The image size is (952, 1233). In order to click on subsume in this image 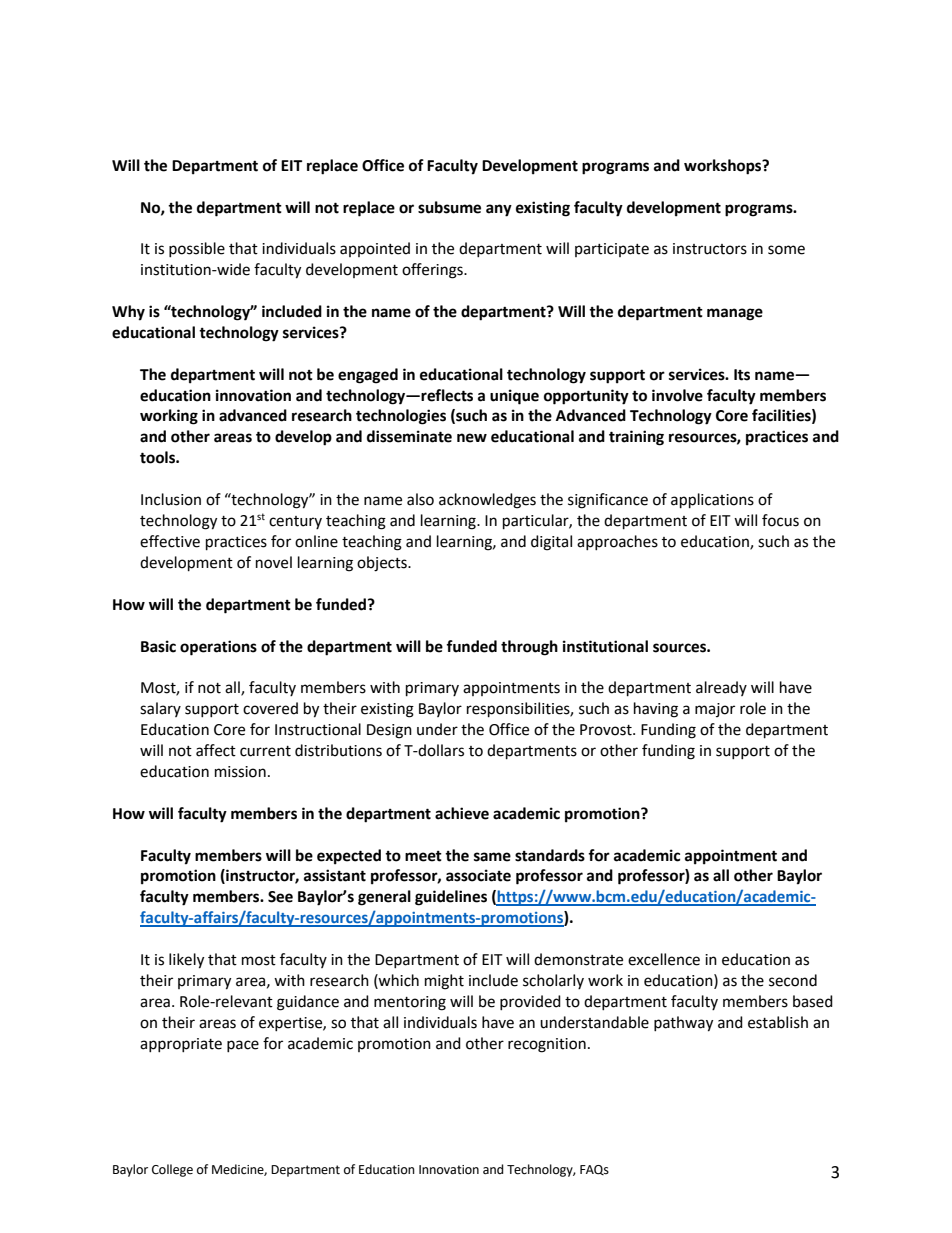, I will do `click(449, 207)`.
